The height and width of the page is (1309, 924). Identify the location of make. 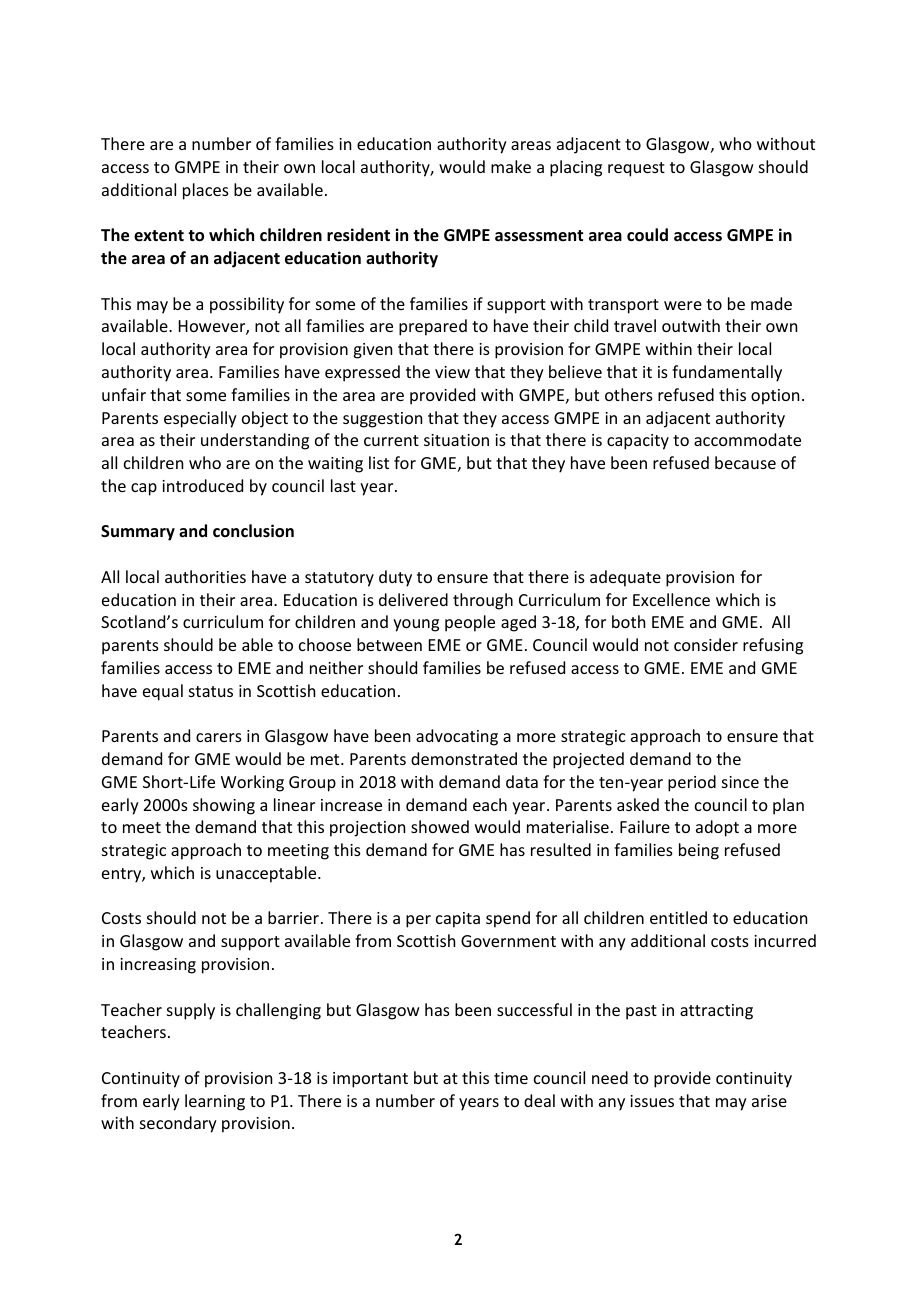
(511, 166).
